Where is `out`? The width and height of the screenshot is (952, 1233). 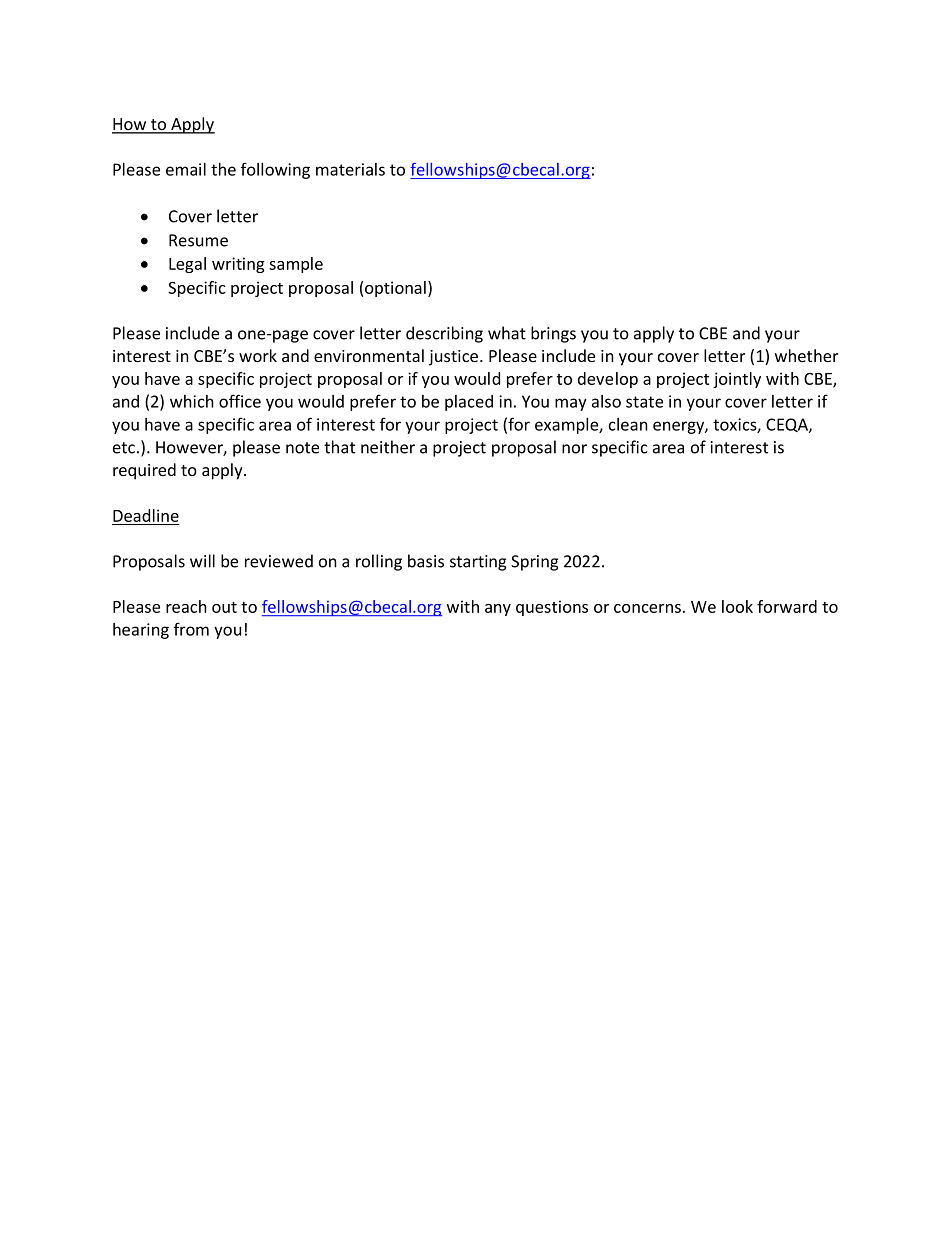 out is located at coordinates (224, 607).
